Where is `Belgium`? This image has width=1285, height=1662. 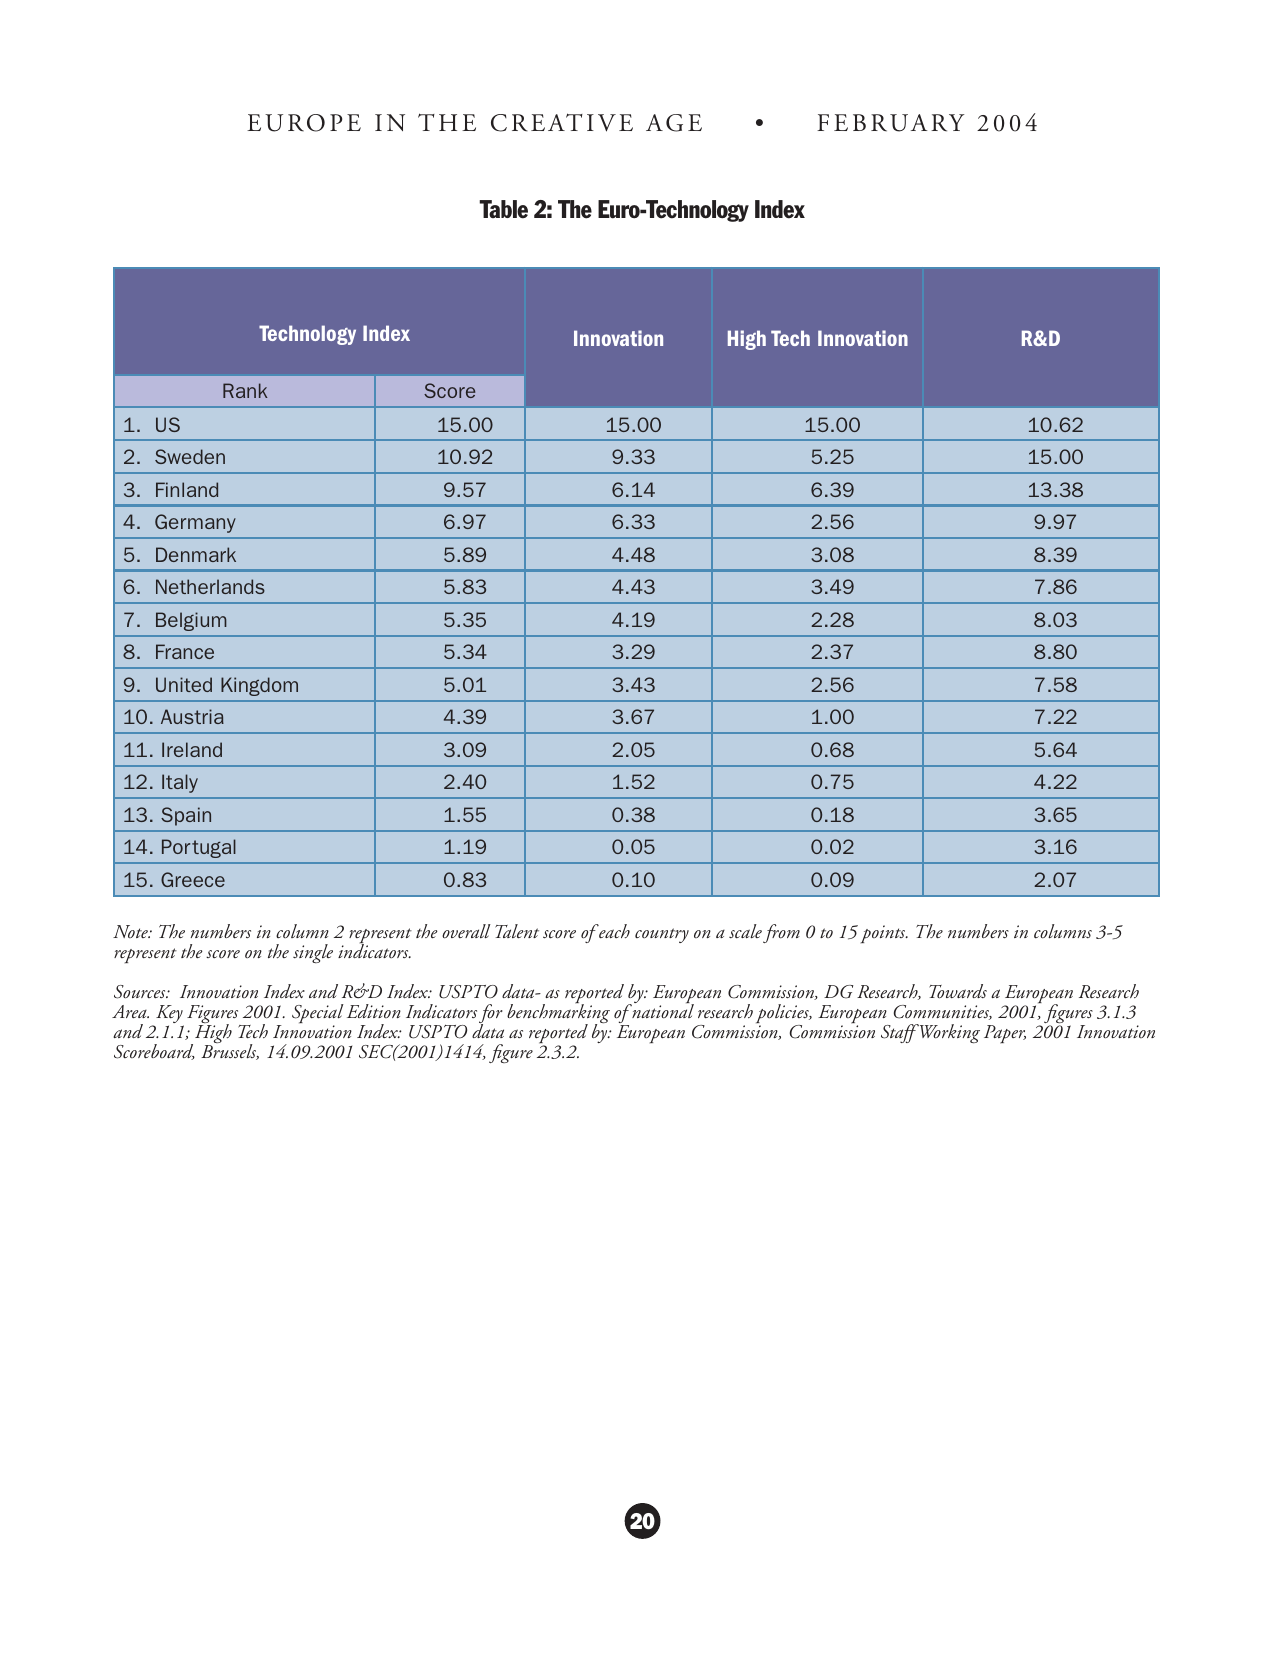 Belgium is located at coordinates (191, 621).
